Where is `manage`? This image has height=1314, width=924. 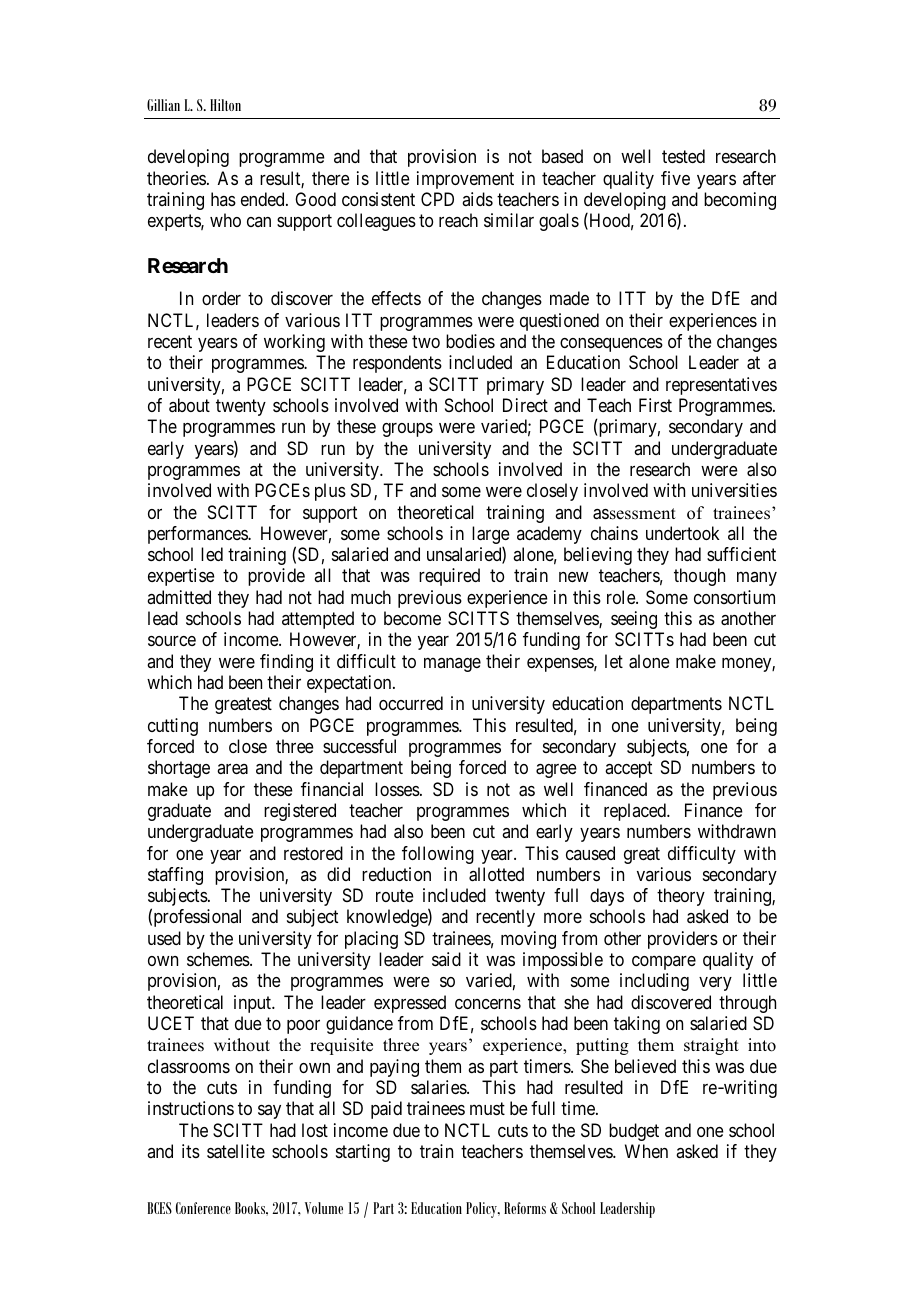
manage is located at coordinates (452, 665).
